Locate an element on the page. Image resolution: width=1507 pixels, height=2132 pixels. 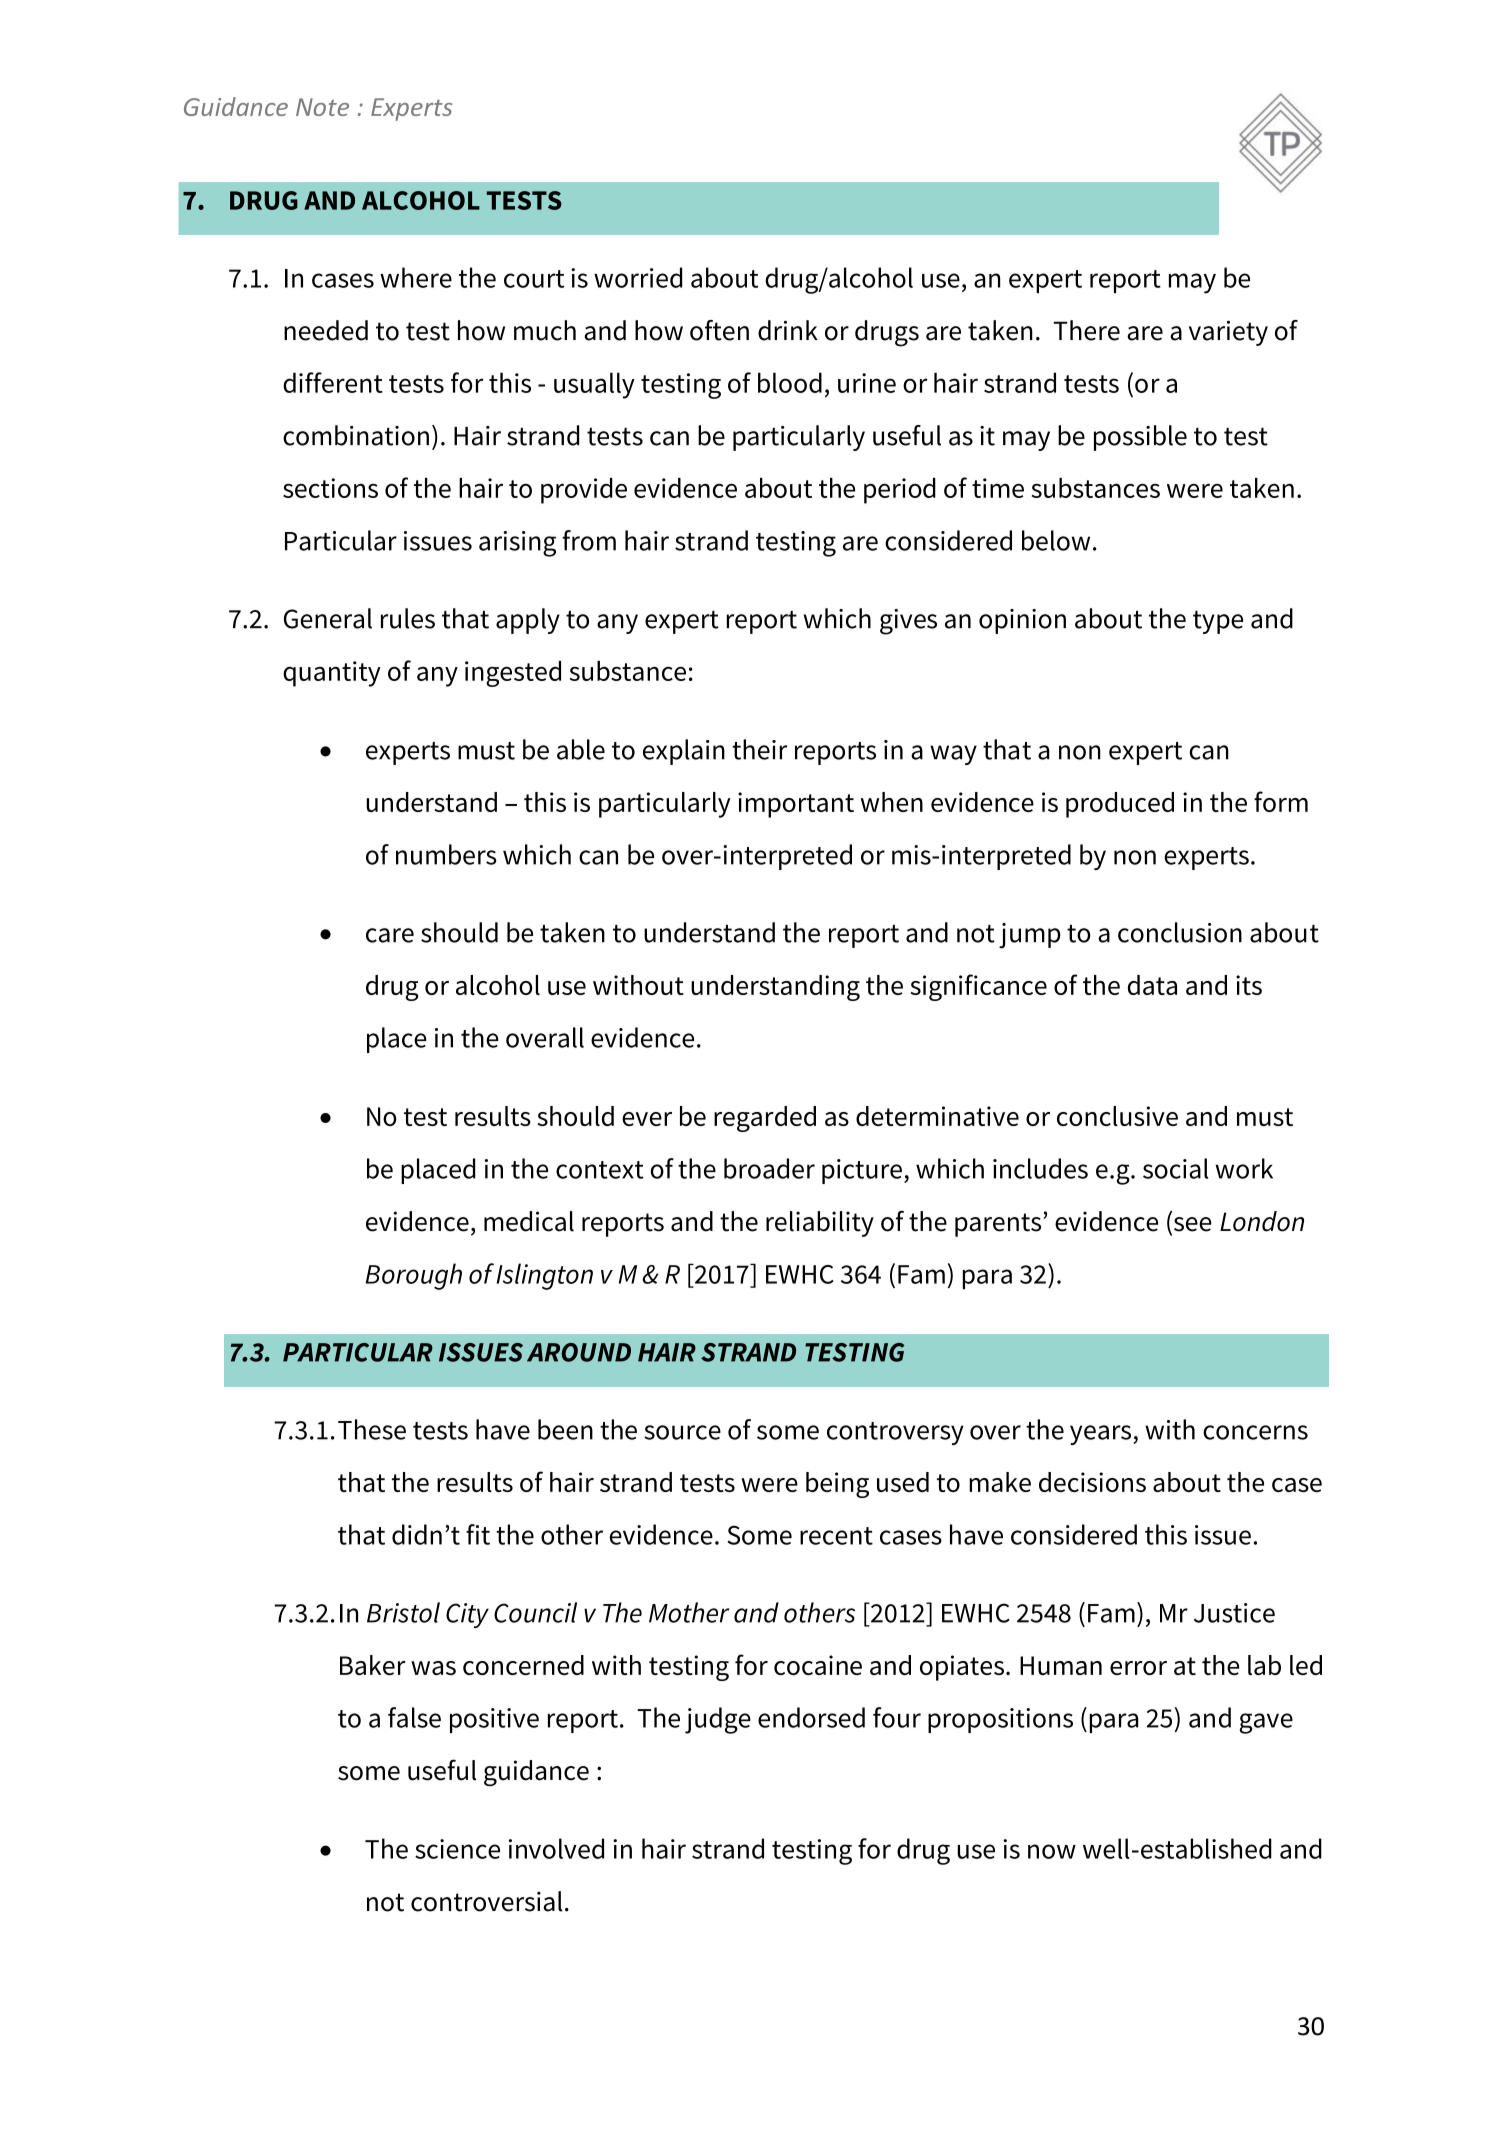
reliability is located at coordinates (820, 1224).
